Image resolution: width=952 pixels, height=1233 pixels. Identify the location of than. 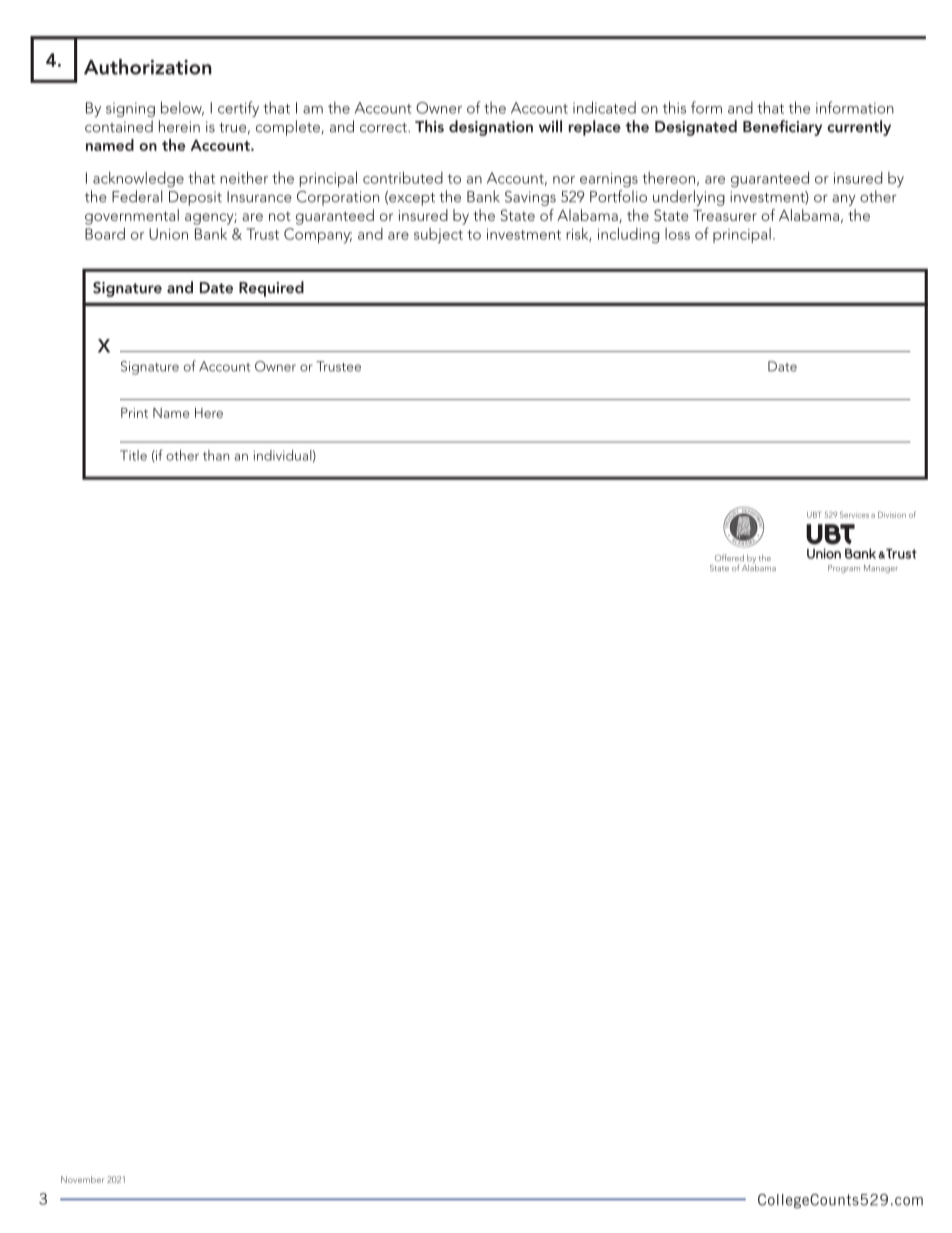
(216, 455).
